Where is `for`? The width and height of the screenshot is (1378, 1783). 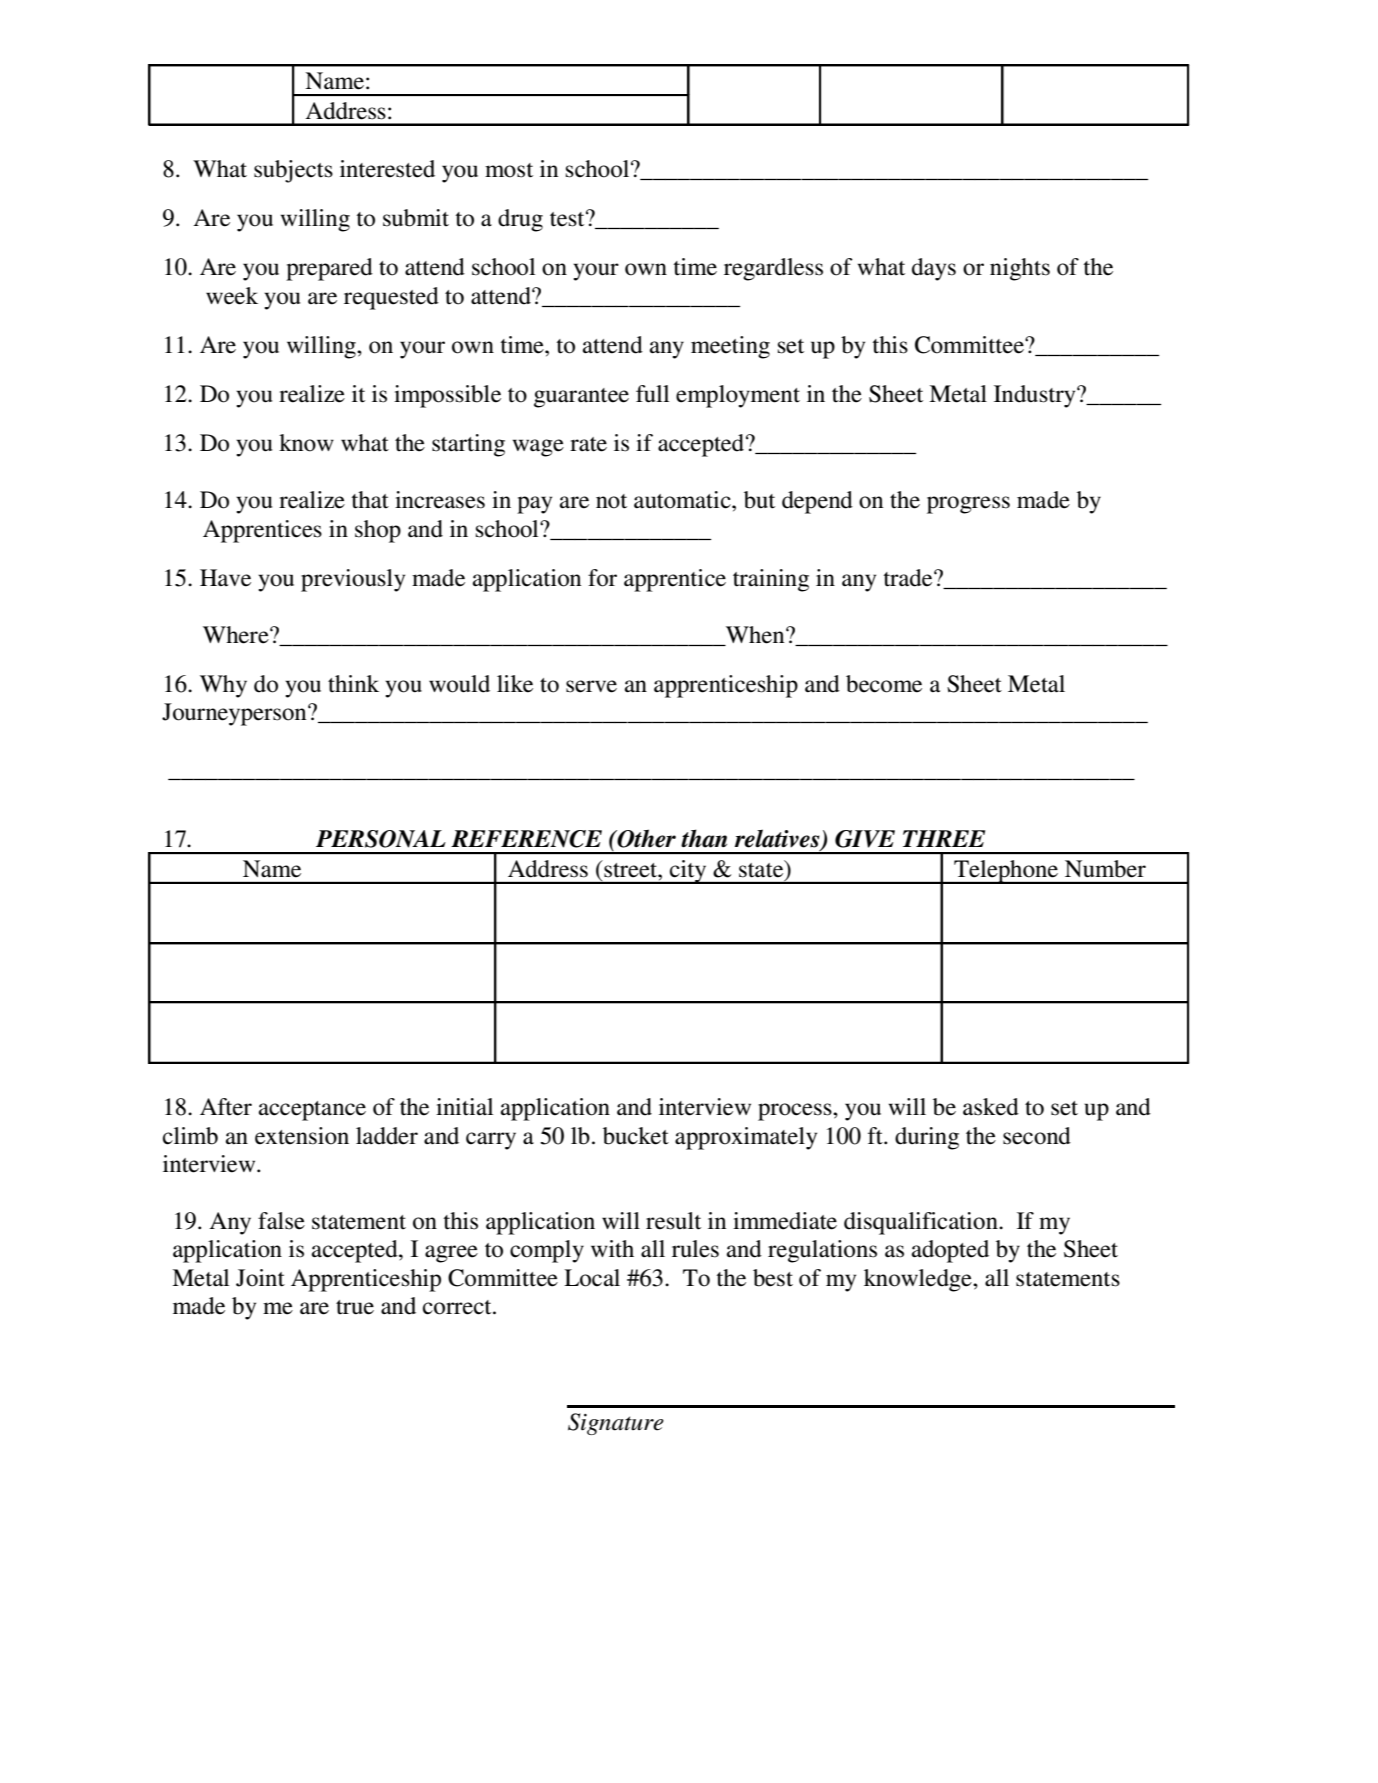
for is located at coordinates (602, 578).
